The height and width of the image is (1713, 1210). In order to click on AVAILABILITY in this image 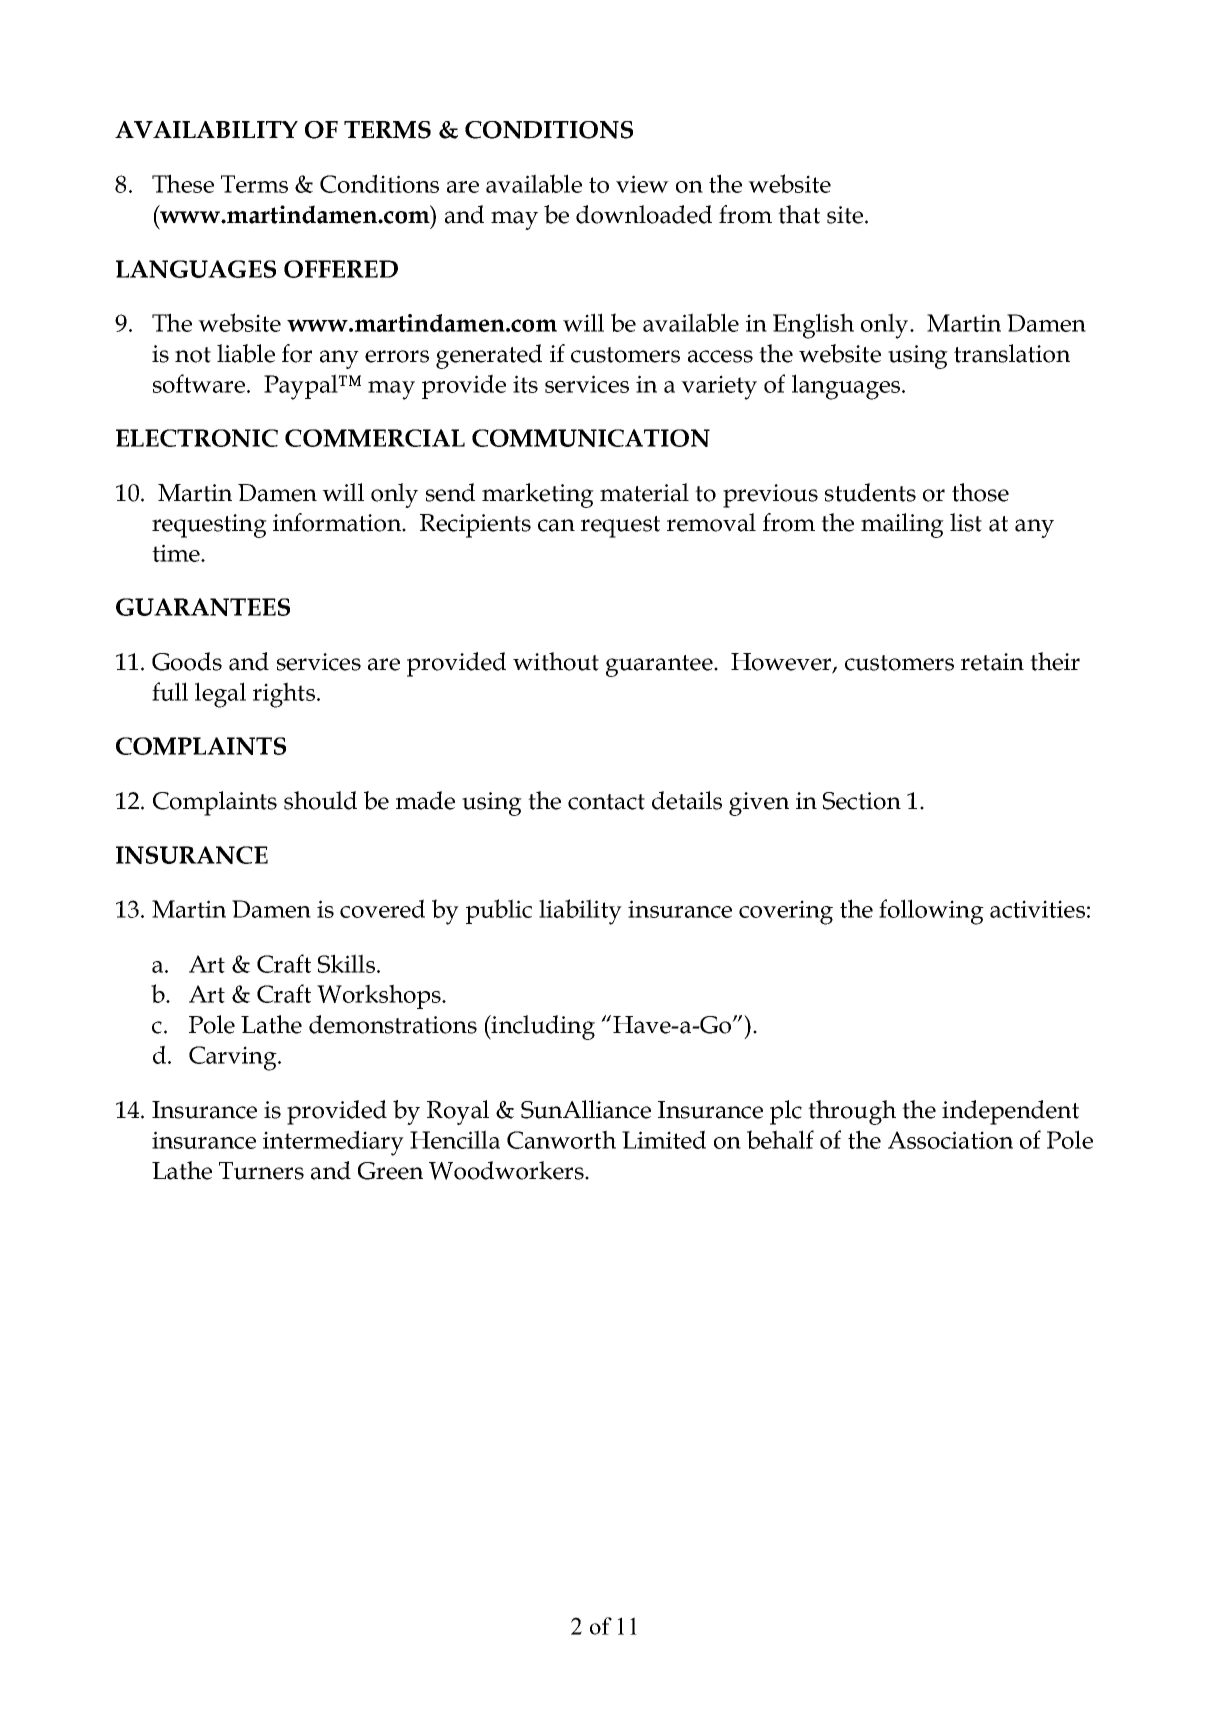, I will do `click(206, 129)`.
